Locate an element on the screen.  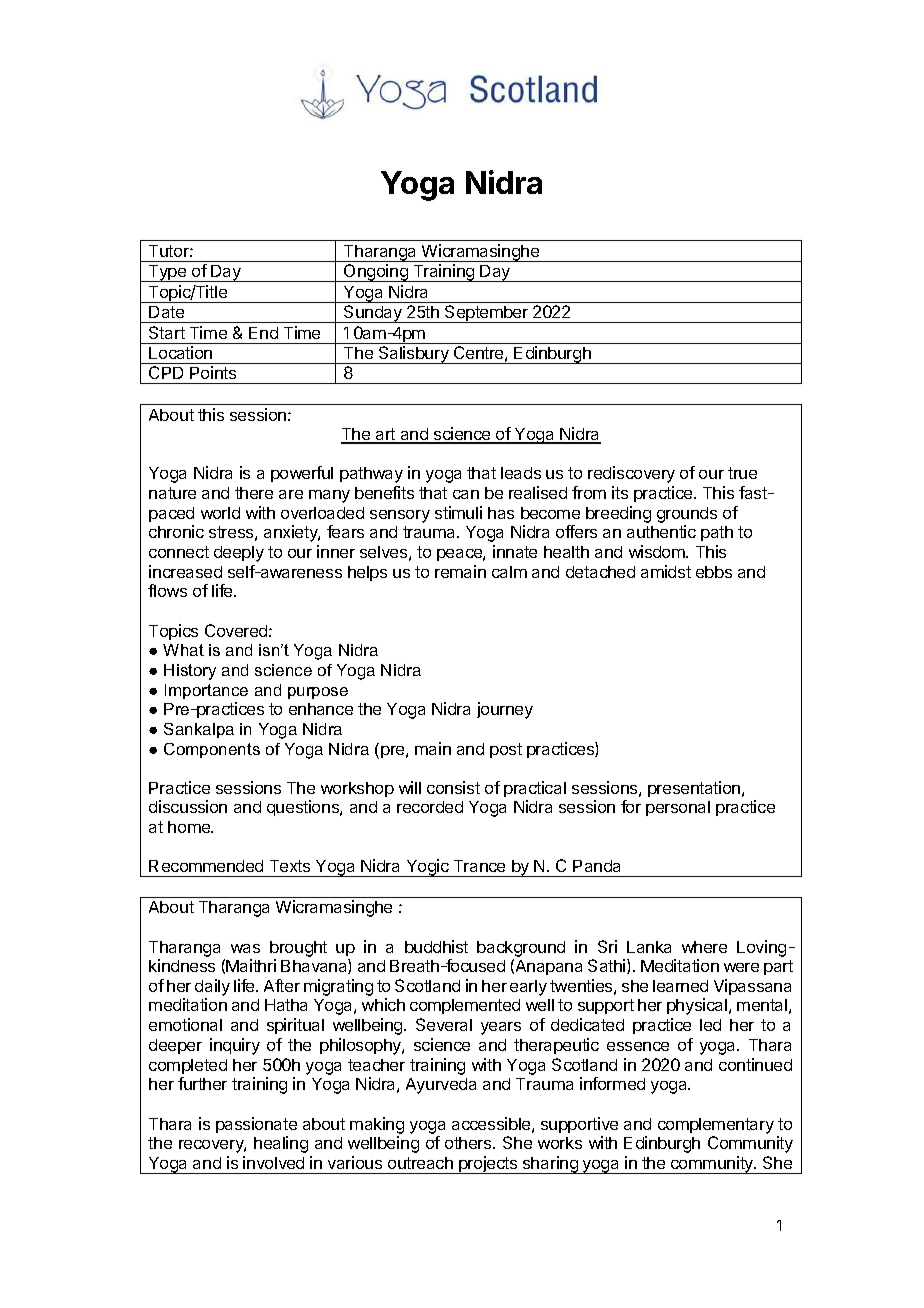
where is located at coordinates (704, 947).
